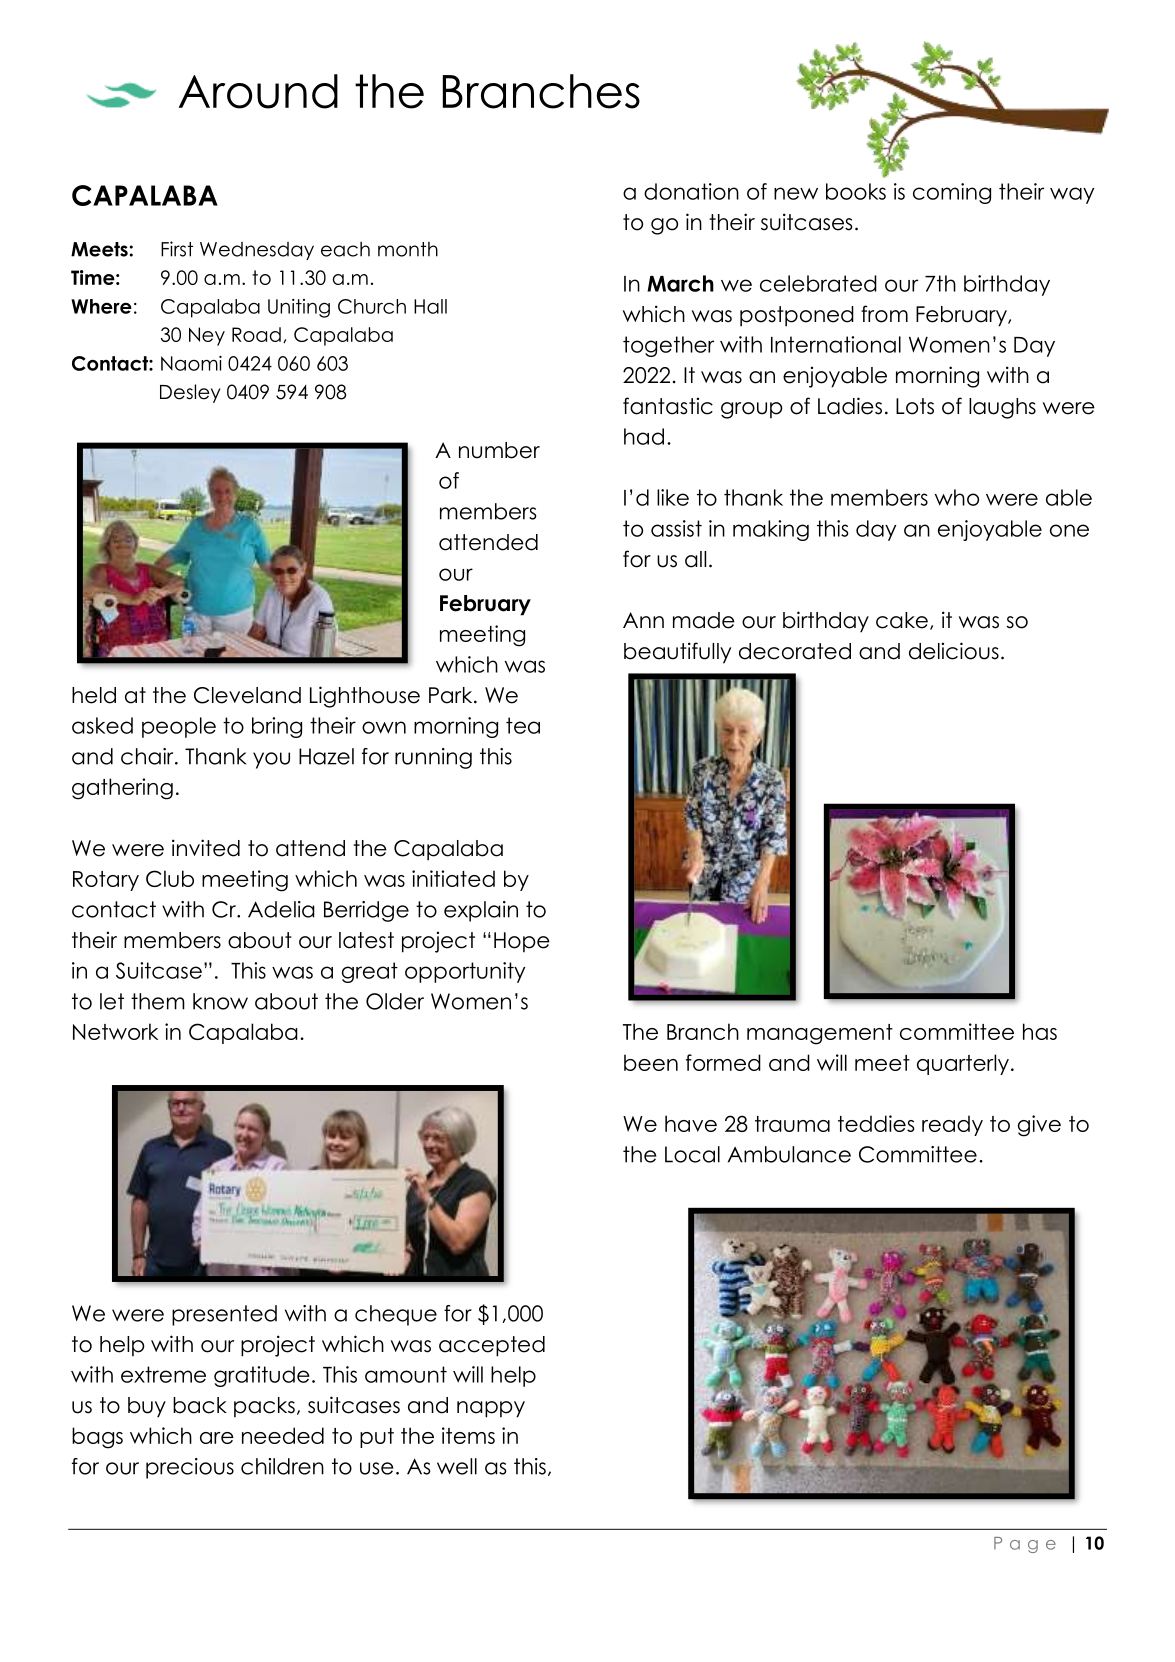 This screenshot has height=1662, width=1175. What do you see at coordinates (644, 436) in the screenshot?
I see `had` at bounding box center [644, 436].
